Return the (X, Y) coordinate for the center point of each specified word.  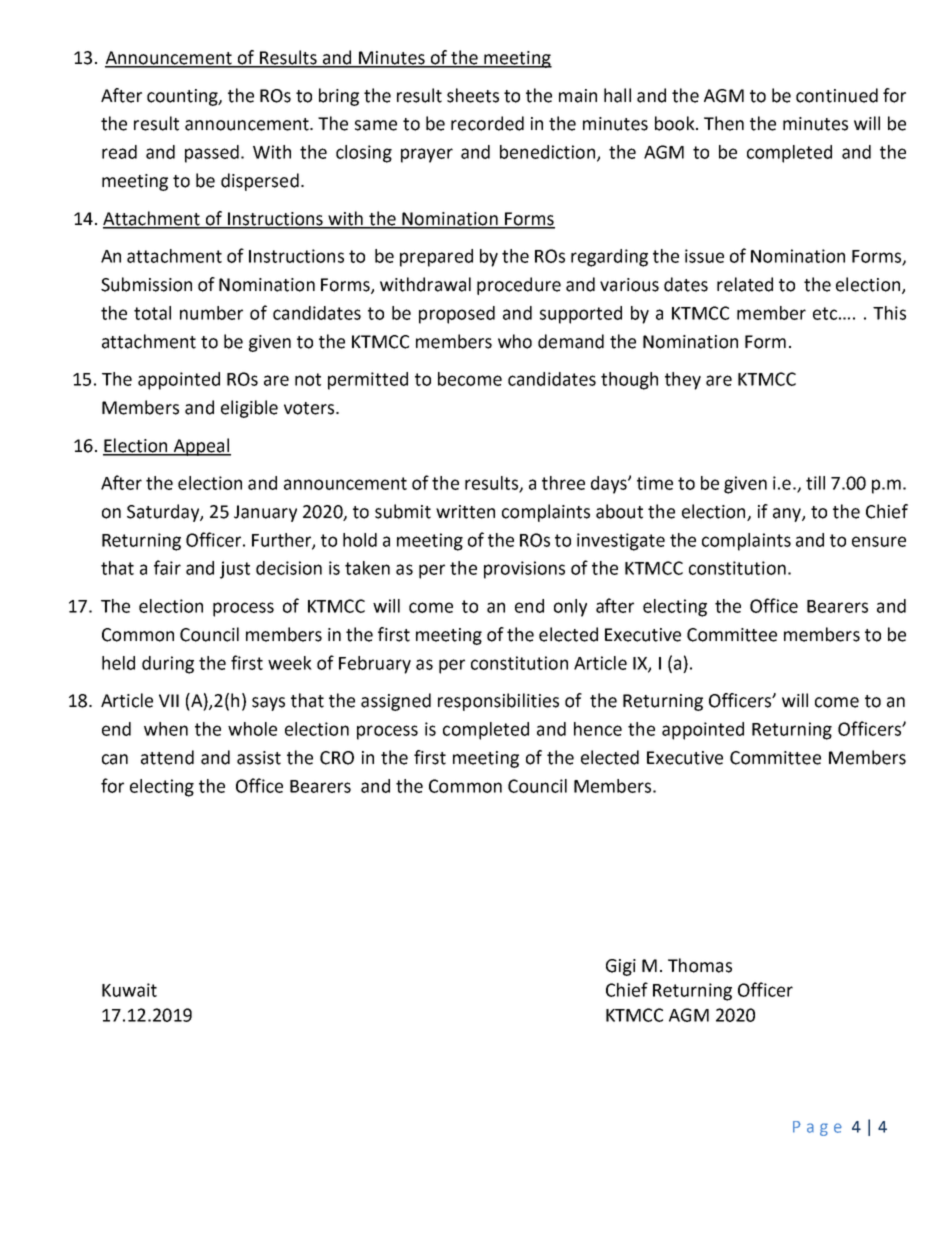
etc (825, 313)
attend (167, 757)
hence (598, 729)
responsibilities (498, 702)
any (788, 515)
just (235, 570)
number (211, 313)
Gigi (621, 967)
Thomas (700, 965)
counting (183, 97)
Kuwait (129, 990)
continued (837, 95)
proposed (457, 315)
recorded (487, 123)
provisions (524, 570)
